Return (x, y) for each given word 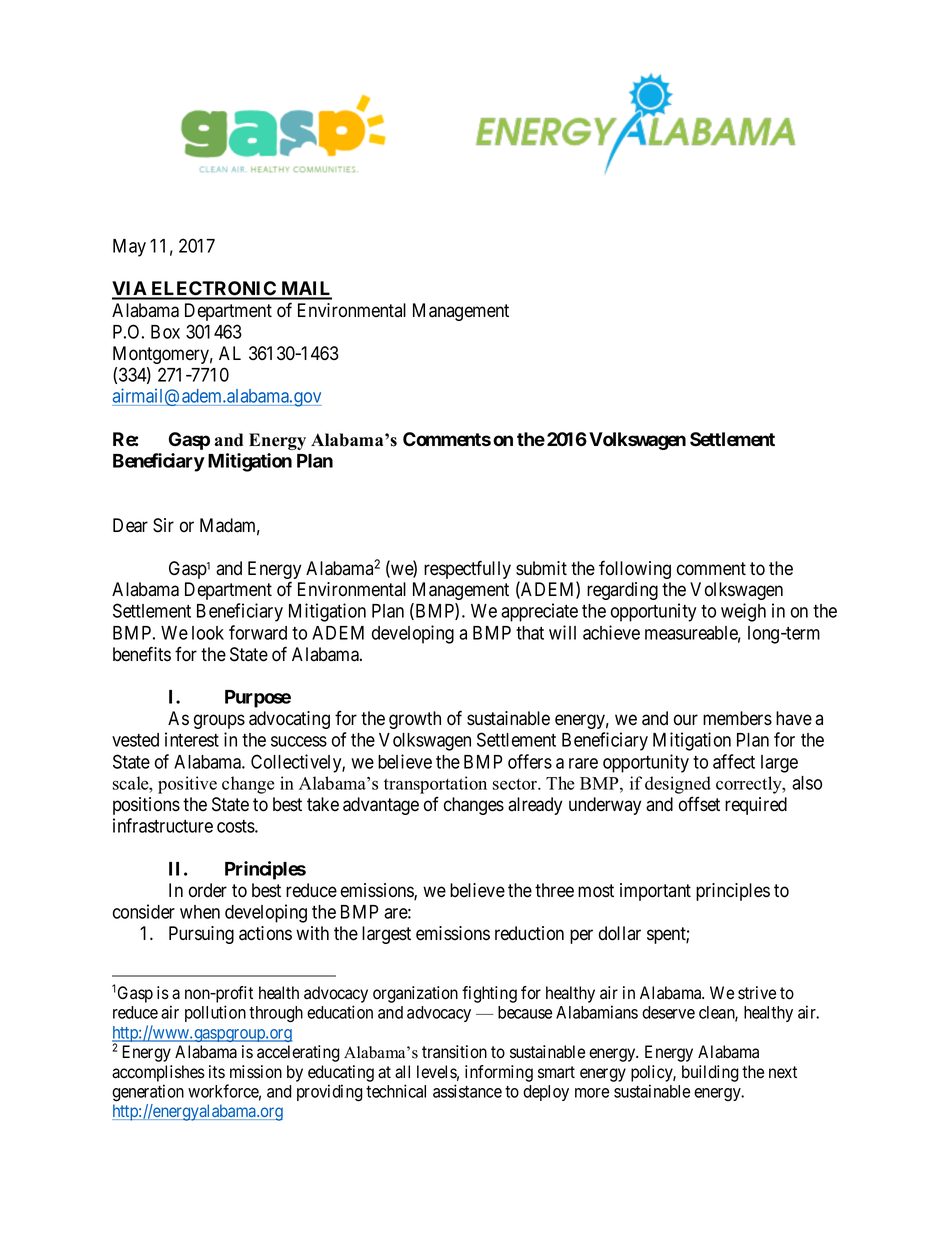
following (635, 569)
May (129, 248)
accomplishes (158, 1073)
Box (165, 332)
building (710, 1073)
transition (454, 1052)
